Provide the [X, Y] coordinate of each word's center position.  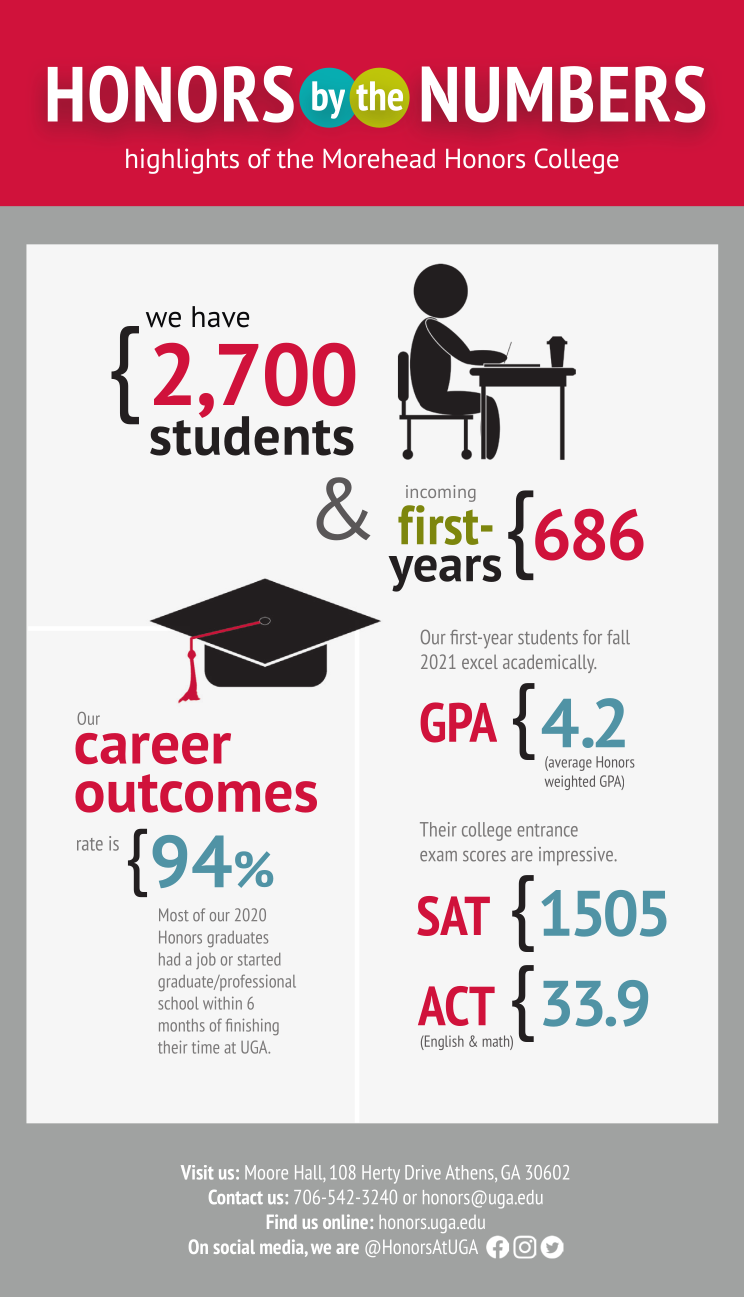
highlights [182, 161]
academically [549, 663]
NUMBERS [563, 94]
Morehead [379, 159]
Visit [197, 1172]
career [153, 748]
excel [480, 662]
